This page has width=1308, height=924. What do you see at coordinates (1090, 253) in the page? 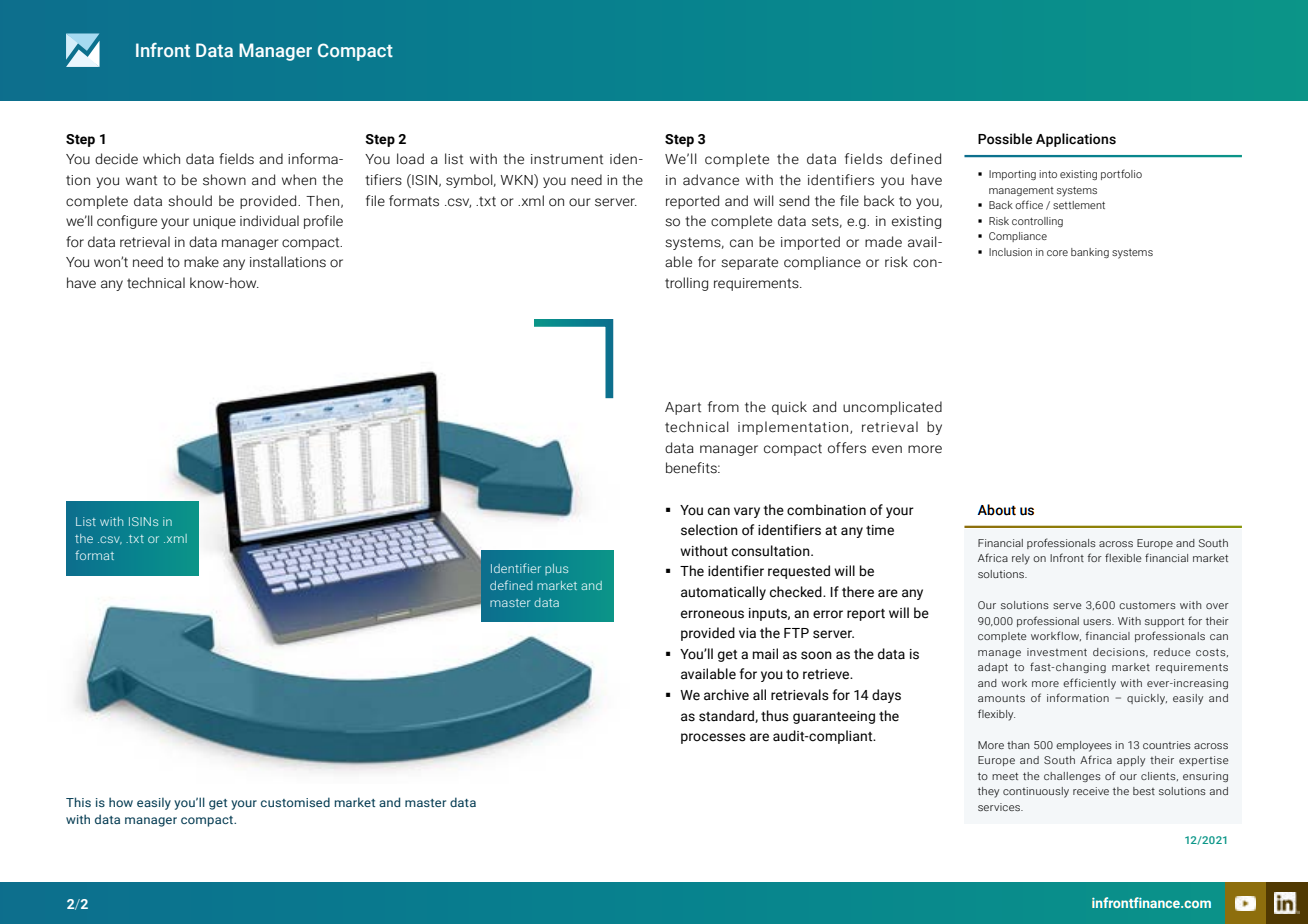
I see `banking` at bounding box center [1090, 253].
